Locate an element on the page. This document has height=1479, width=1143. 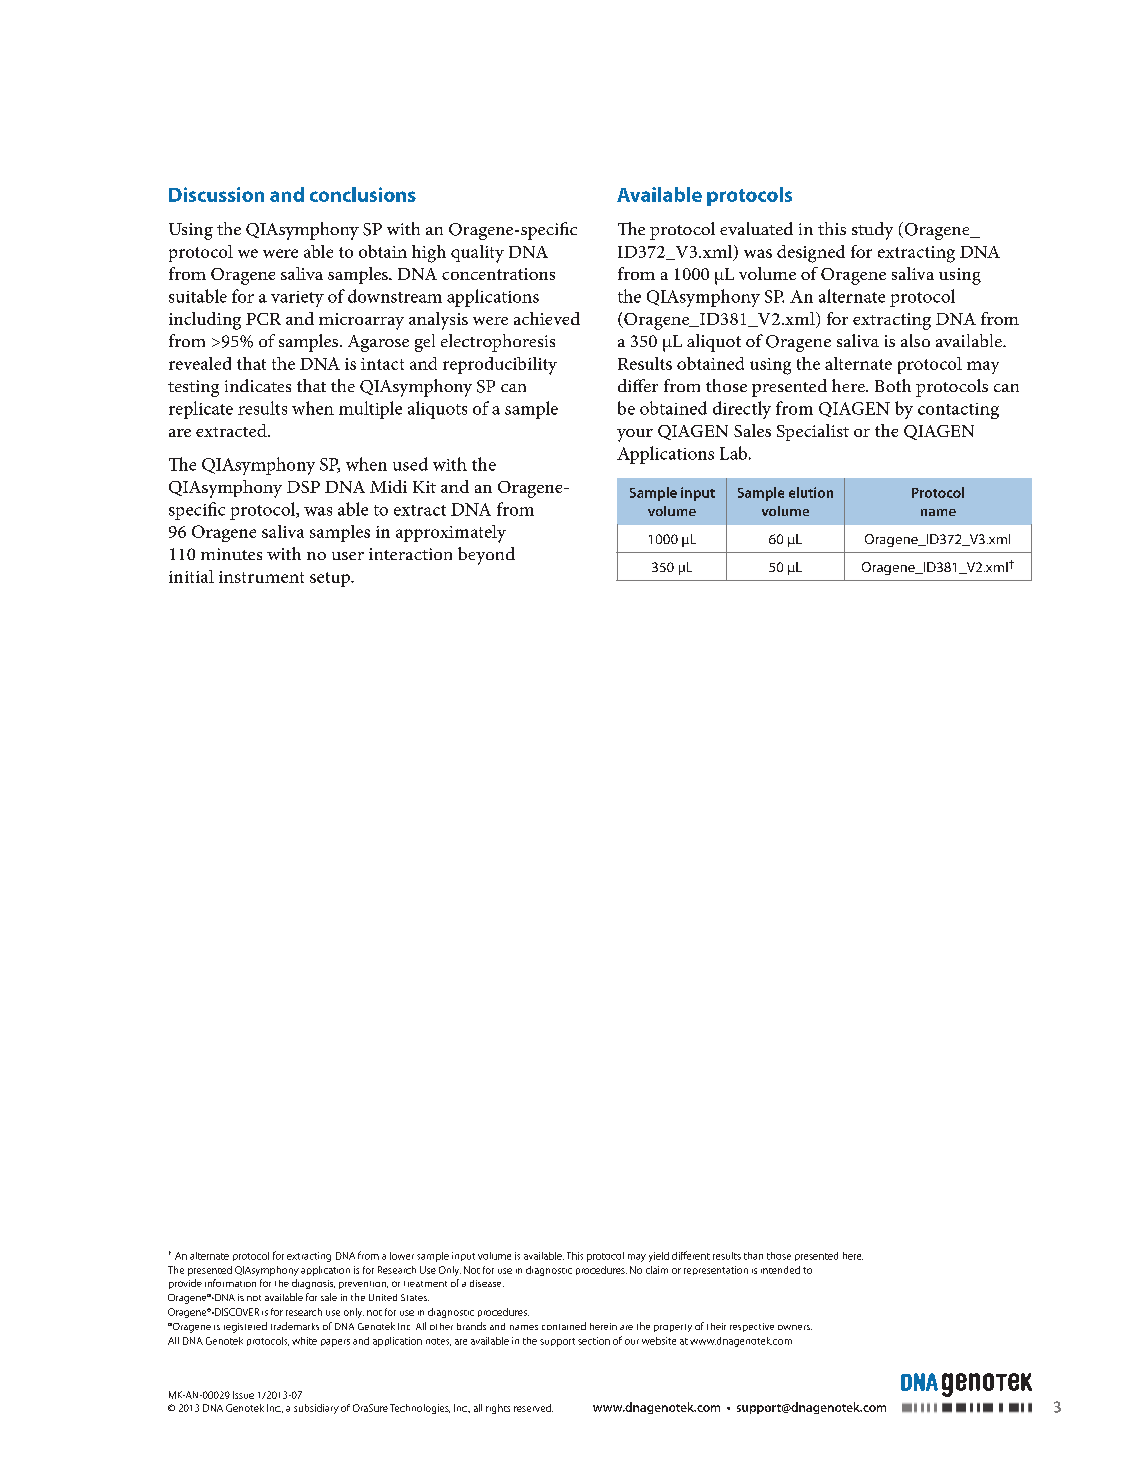
instrument is located at coordinates (261, 577).
